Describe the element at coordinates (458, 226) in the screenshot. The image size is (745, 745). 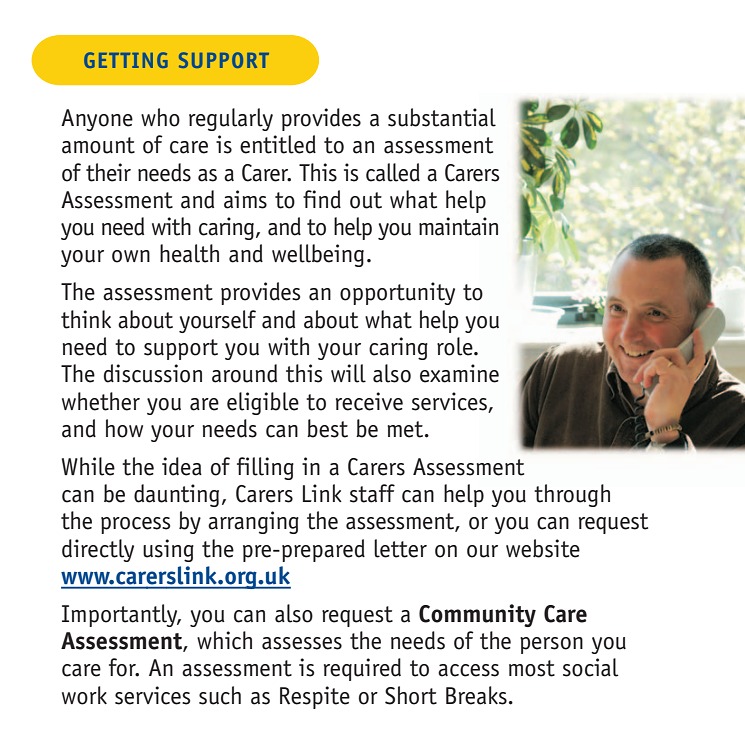
I see `maintain` at that location.
